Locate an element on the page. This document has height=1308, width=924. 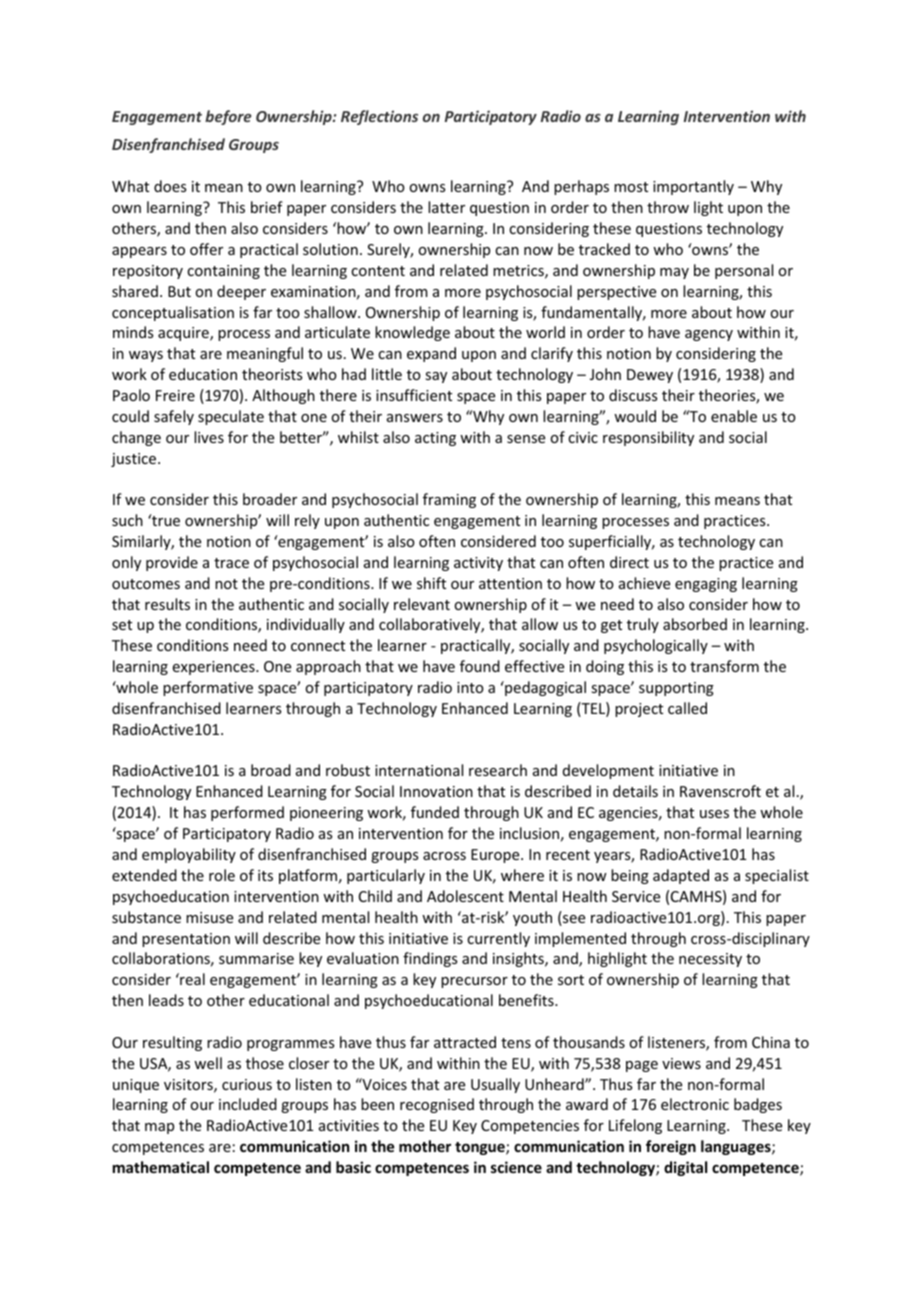
responsibility is located at coordinates (648, 438).
